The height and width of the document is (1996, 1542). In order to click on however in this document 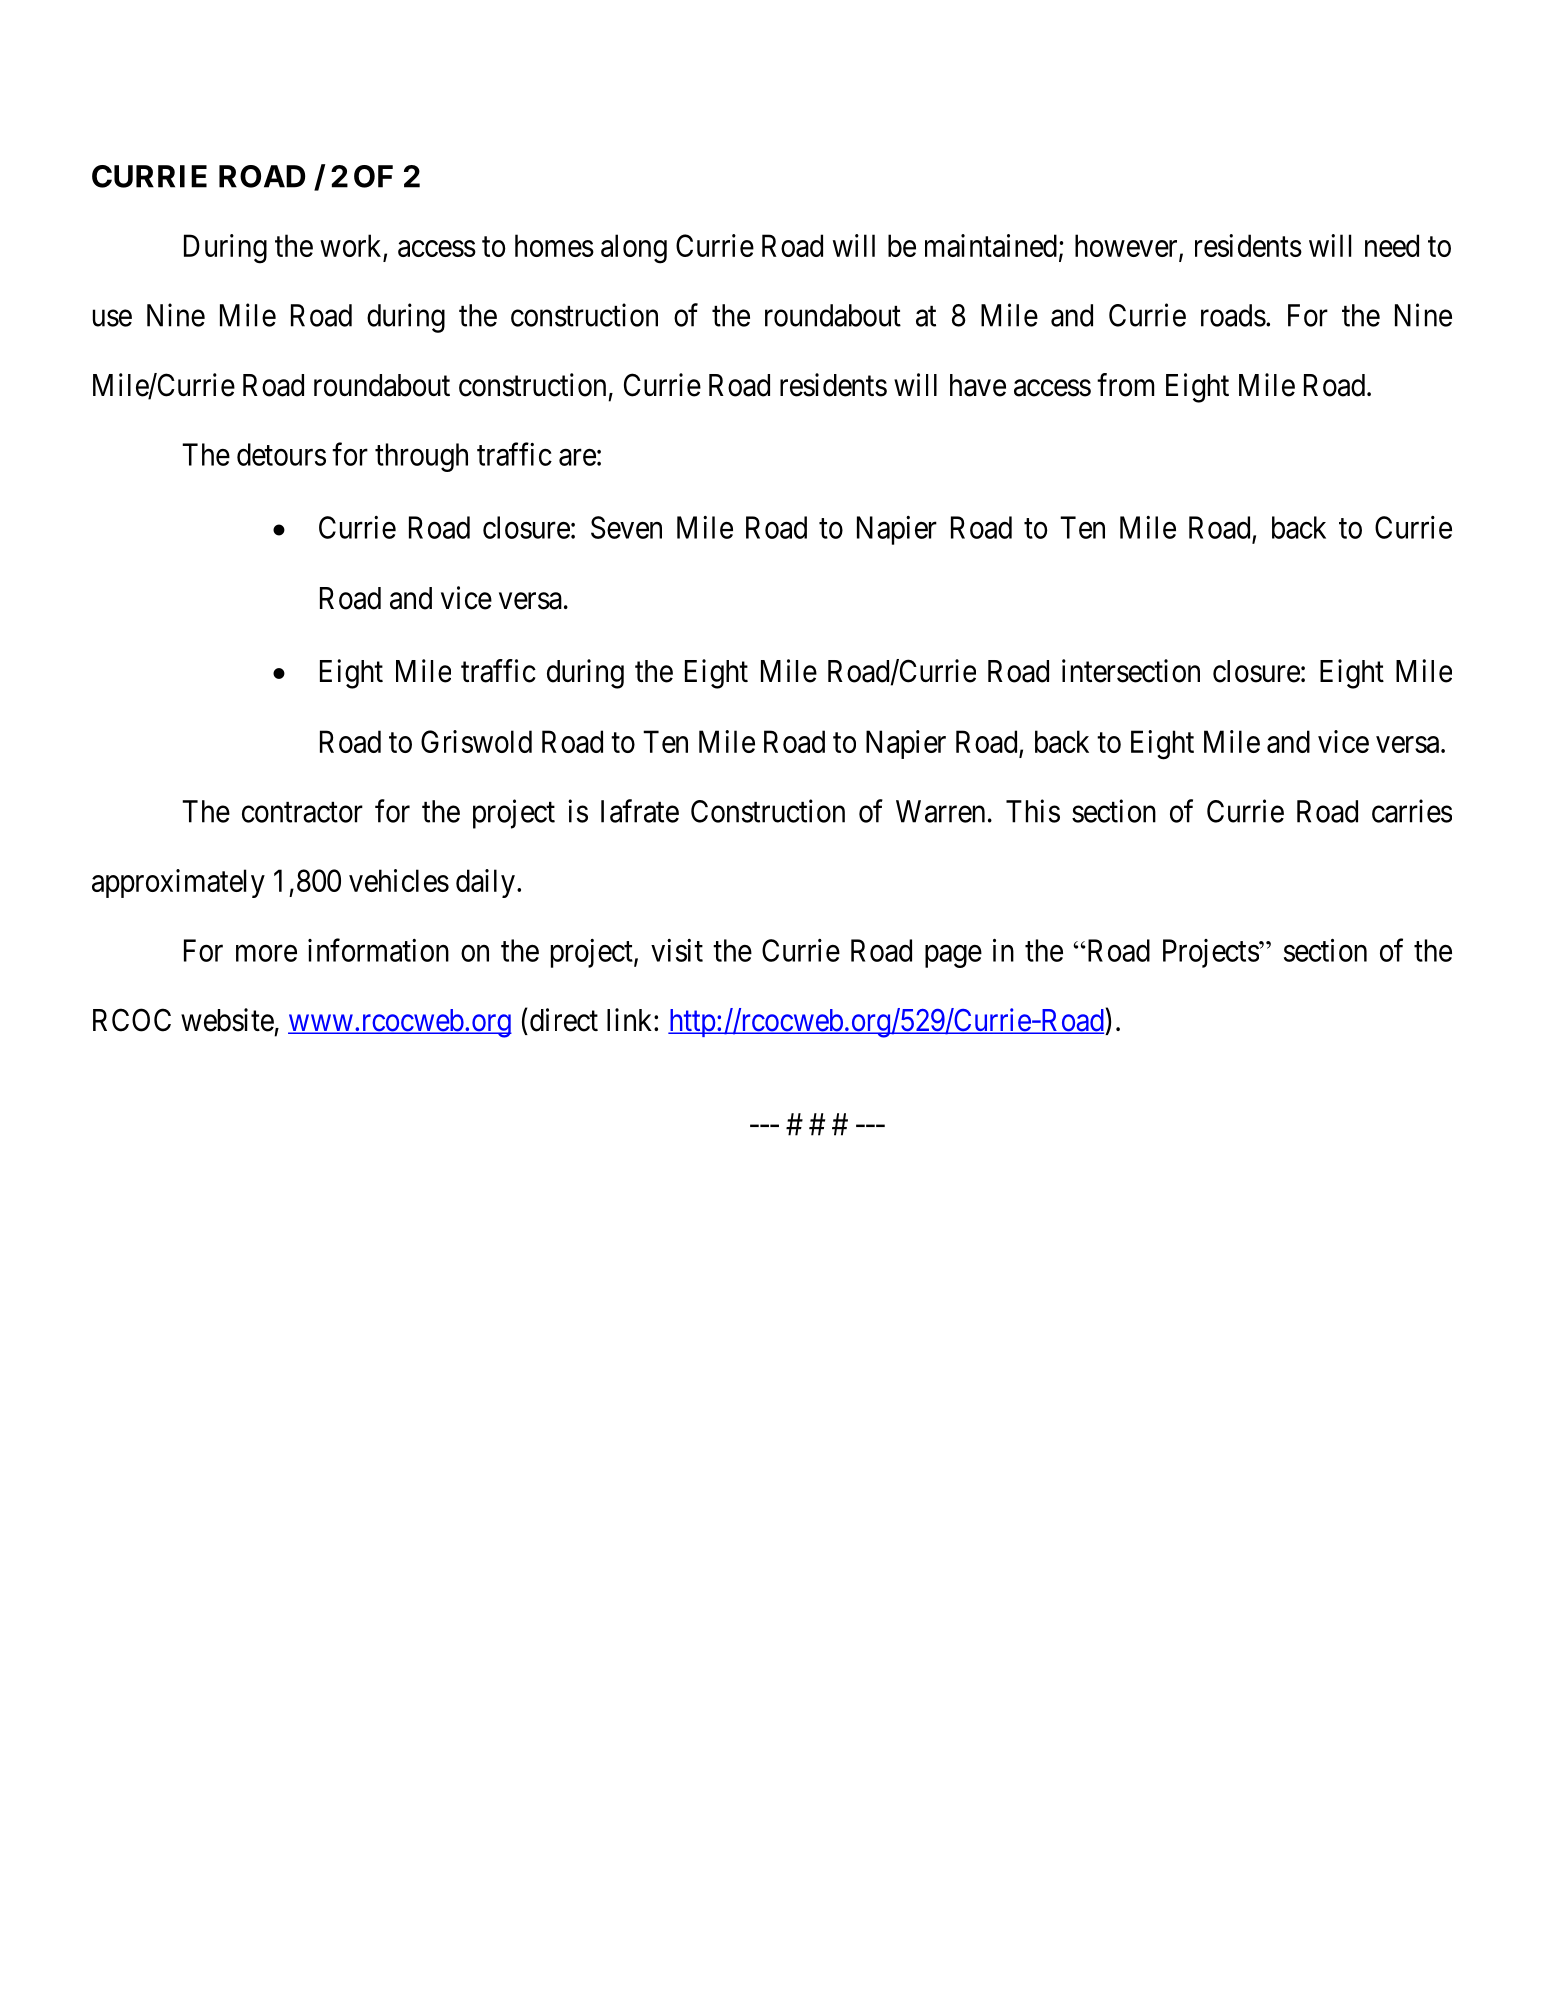, I will do `click(1127, 247)`.
